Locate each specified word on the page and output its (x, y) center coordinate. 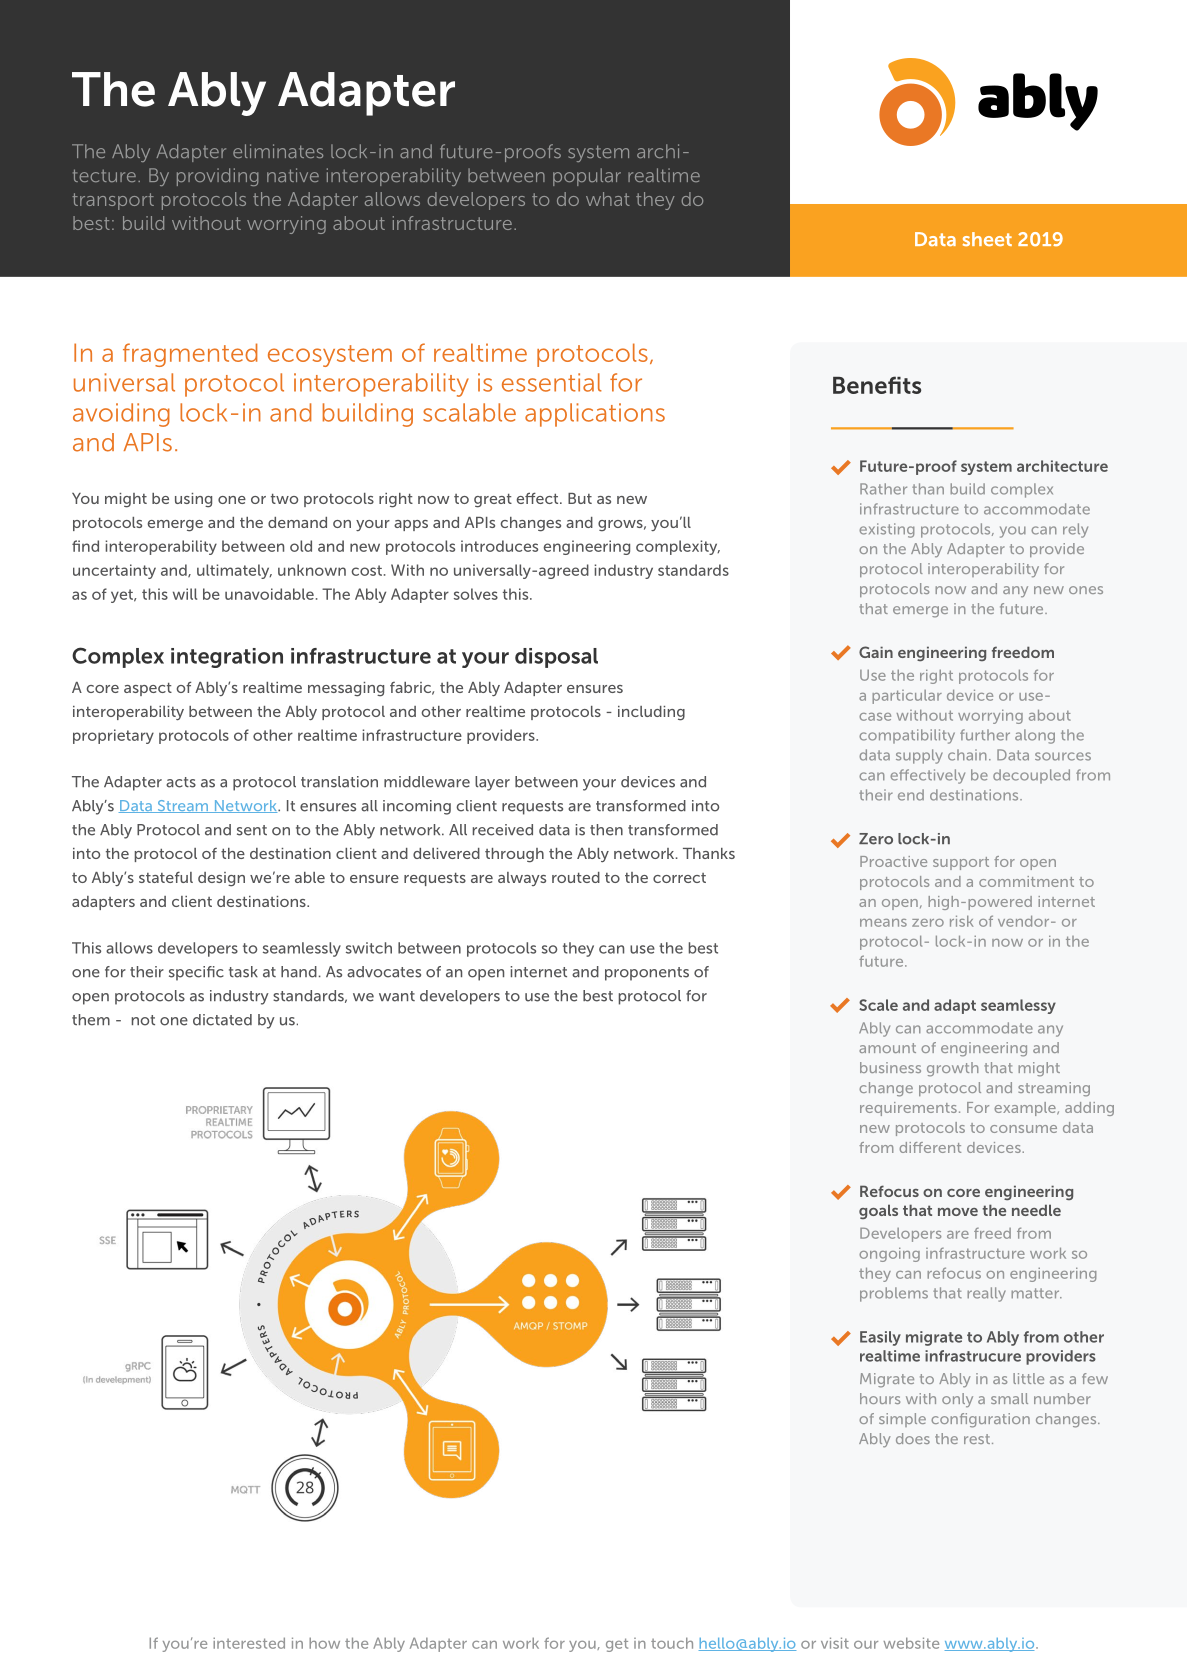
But (580, 498)
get (617, 1645)
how (324, 1643)
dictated (222, 1020)
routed (576, 877)
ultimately (234, 571)
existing (886, 530)
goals (878, 1211)
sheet (987, 239)
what (608, 199)
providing (217, 177)
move (958, 1212)
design (221, 879)
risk (961, 921)
